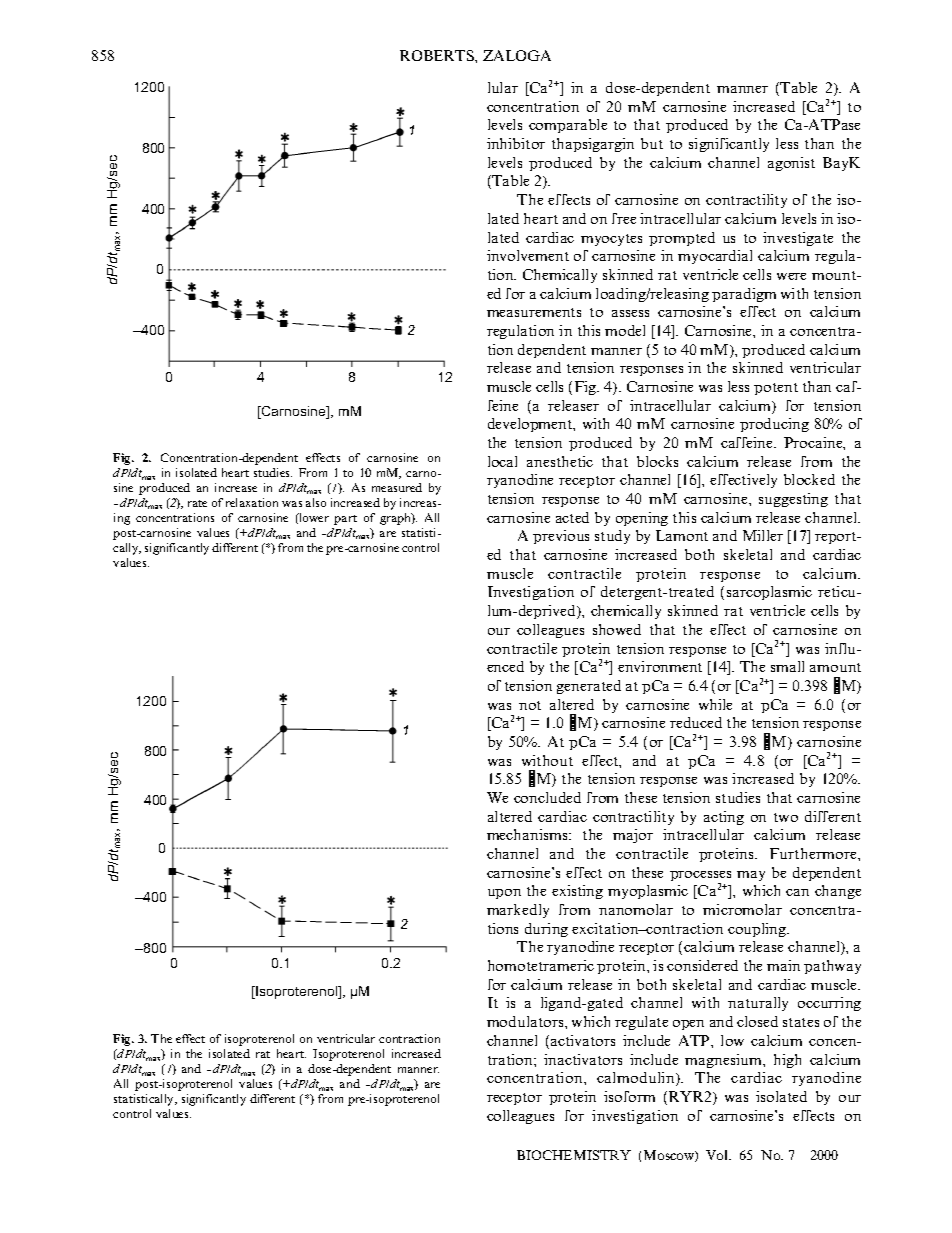 The height and width of the screenshot is (1233, 952). Describe the element at coordinates (560, 461) in the screenshot. I see `anesthetic` at that location.
